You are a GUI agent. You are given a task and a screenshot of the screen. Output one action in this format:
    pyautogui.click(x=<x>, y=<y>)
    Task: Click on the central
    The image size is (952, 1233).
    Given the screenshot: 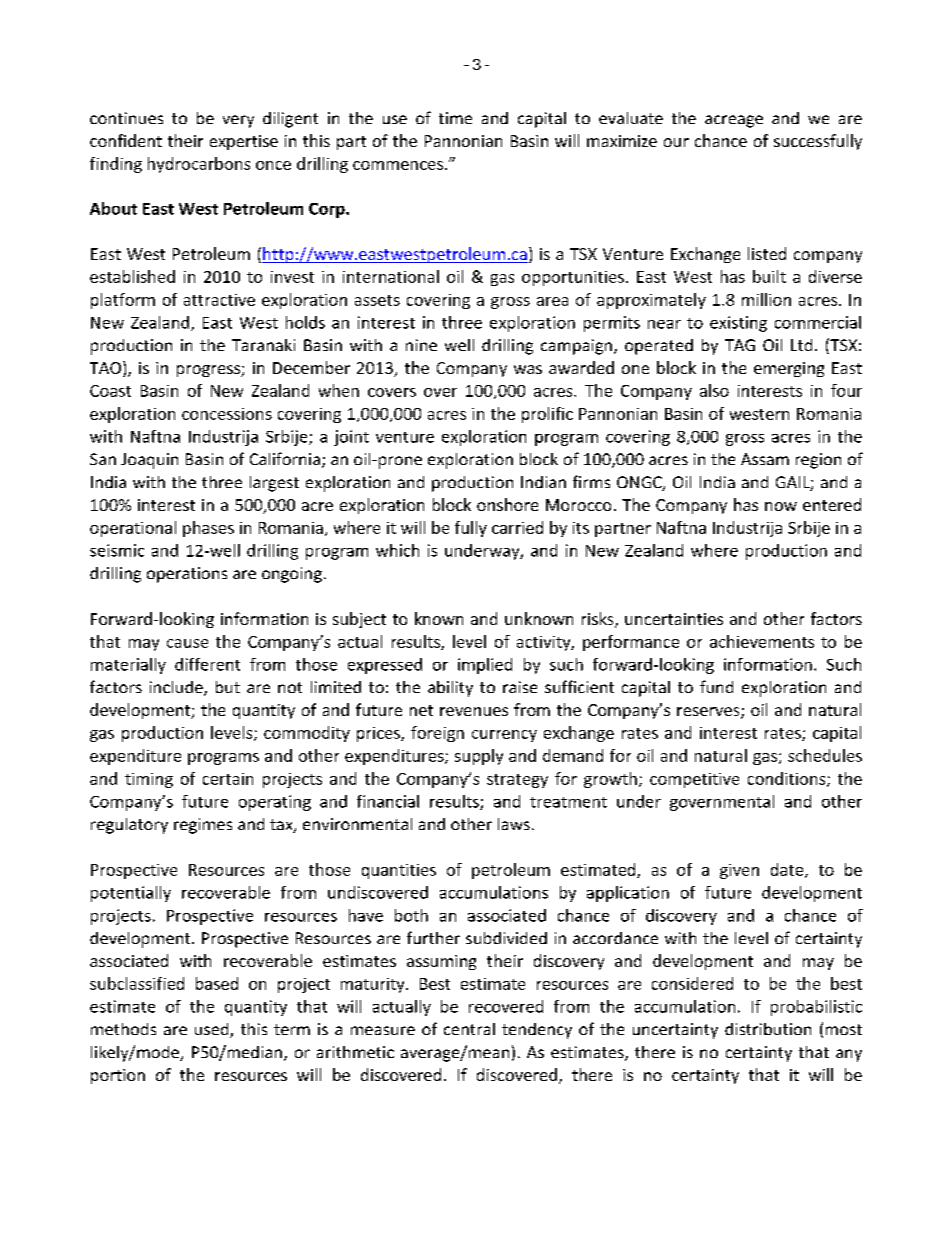 What is the action you would take?
    pyautogui.click(x=469, y=1029)
